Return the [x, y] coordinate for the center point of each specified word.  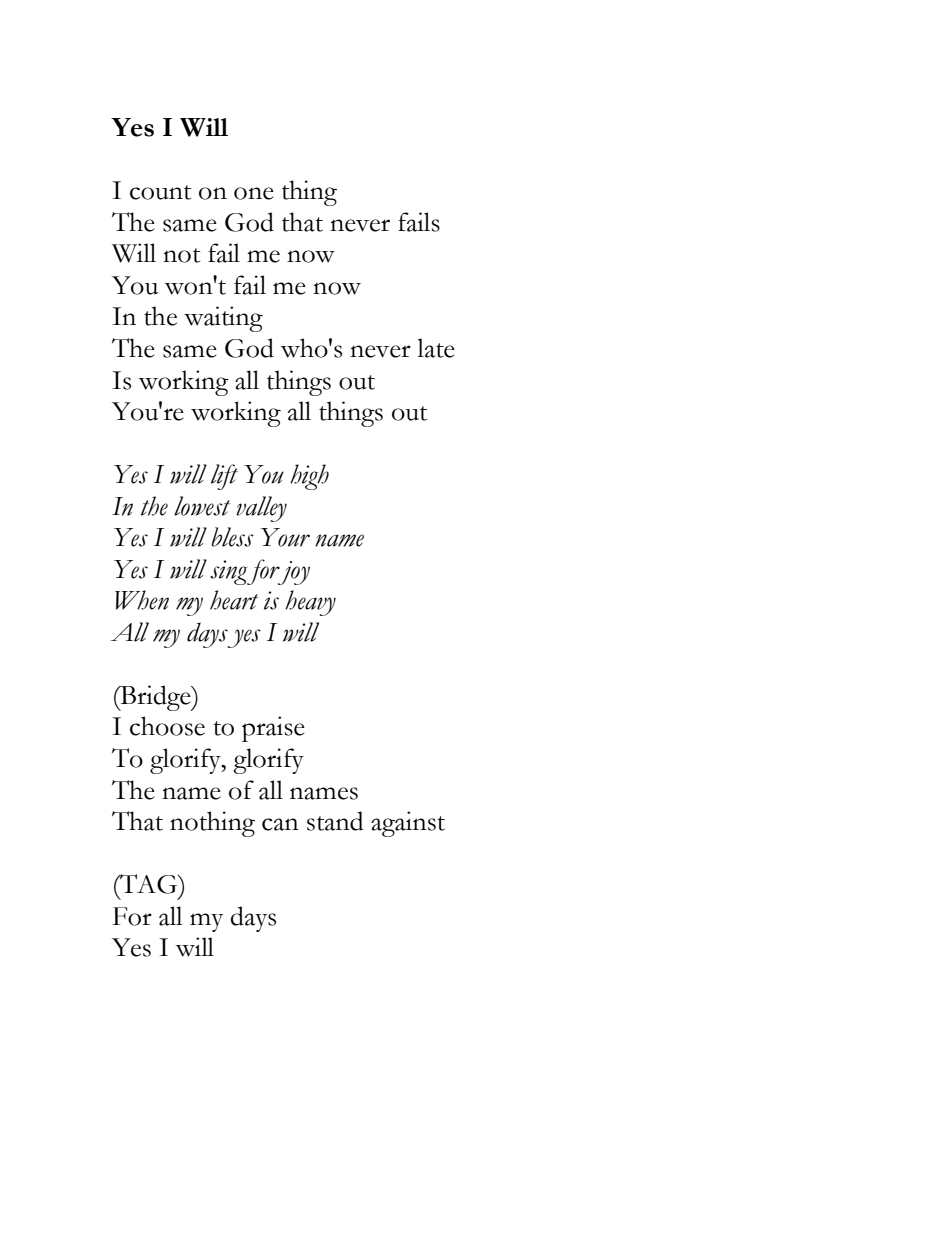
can [280, 824]
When [142, 600]
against [408, 824]
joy [293, 573]
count [160, 192]
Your [285, 537]
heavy [310, 603]
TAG [149, 884]
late [436, 348]
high [309, 477]
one [254, 193]
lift [224, 477]
